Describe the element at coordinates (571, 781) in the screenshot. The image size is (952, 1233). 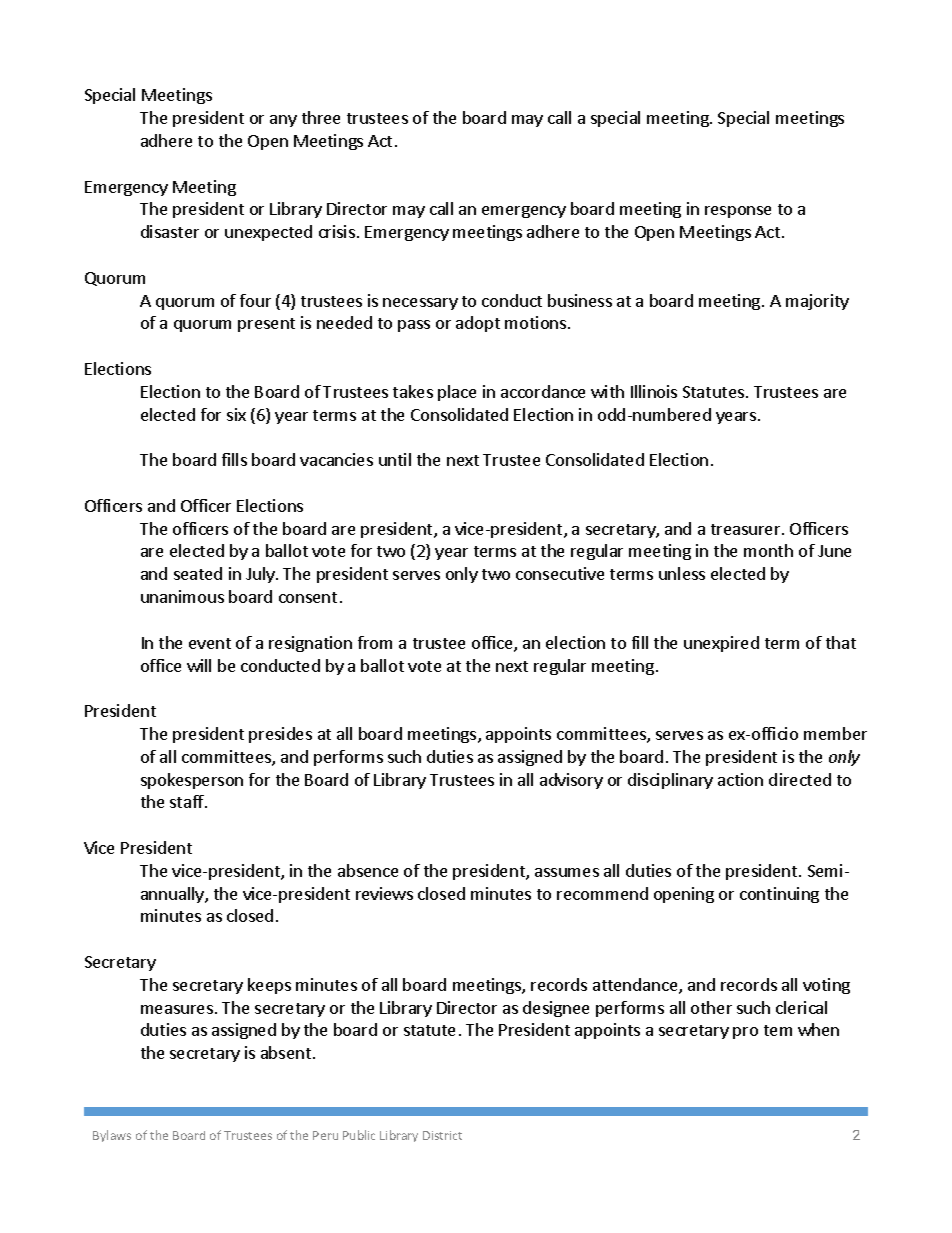
I see `advisory` at that location.
